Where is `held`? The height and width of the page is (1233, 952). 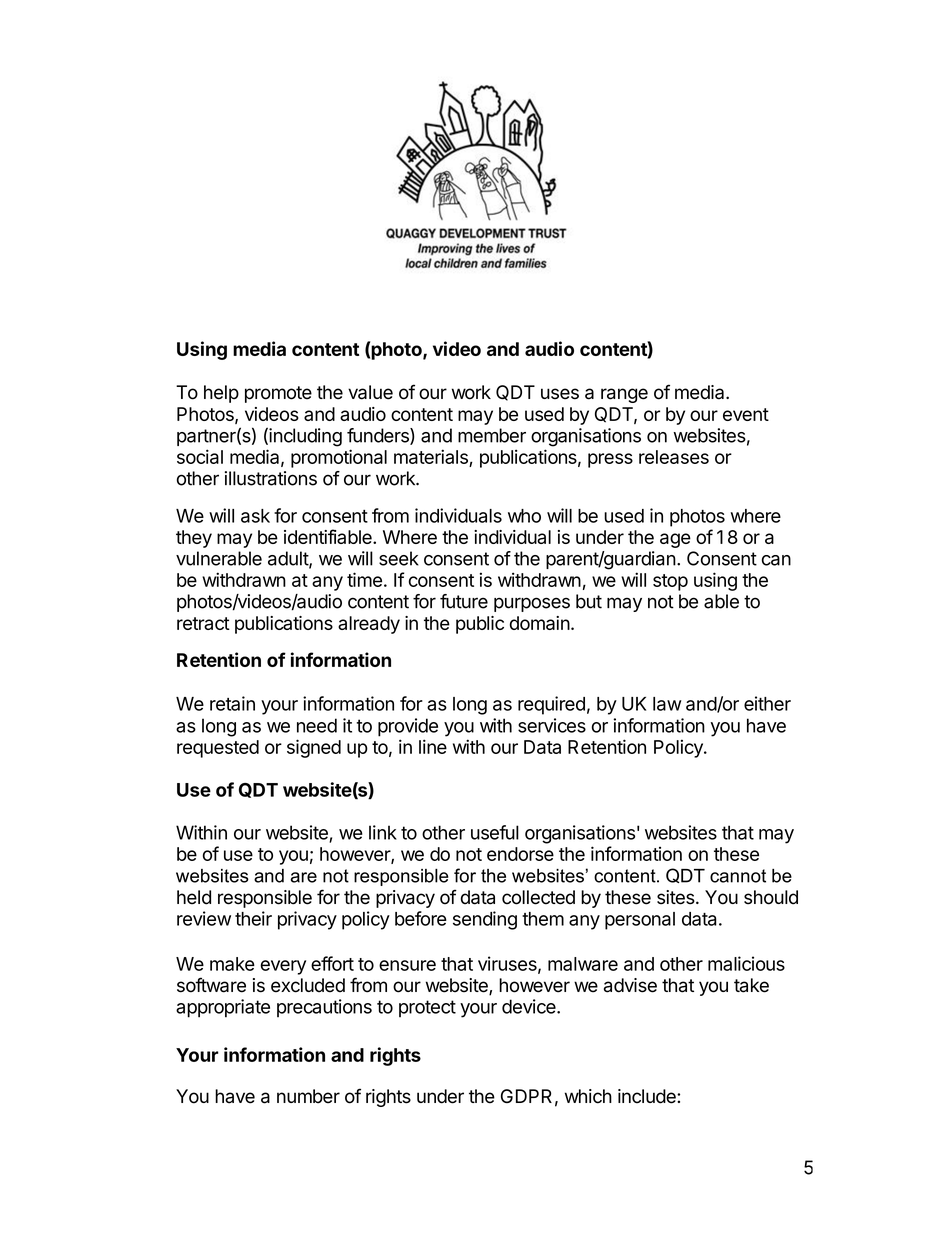
held is located at coordinates (194, 897).
